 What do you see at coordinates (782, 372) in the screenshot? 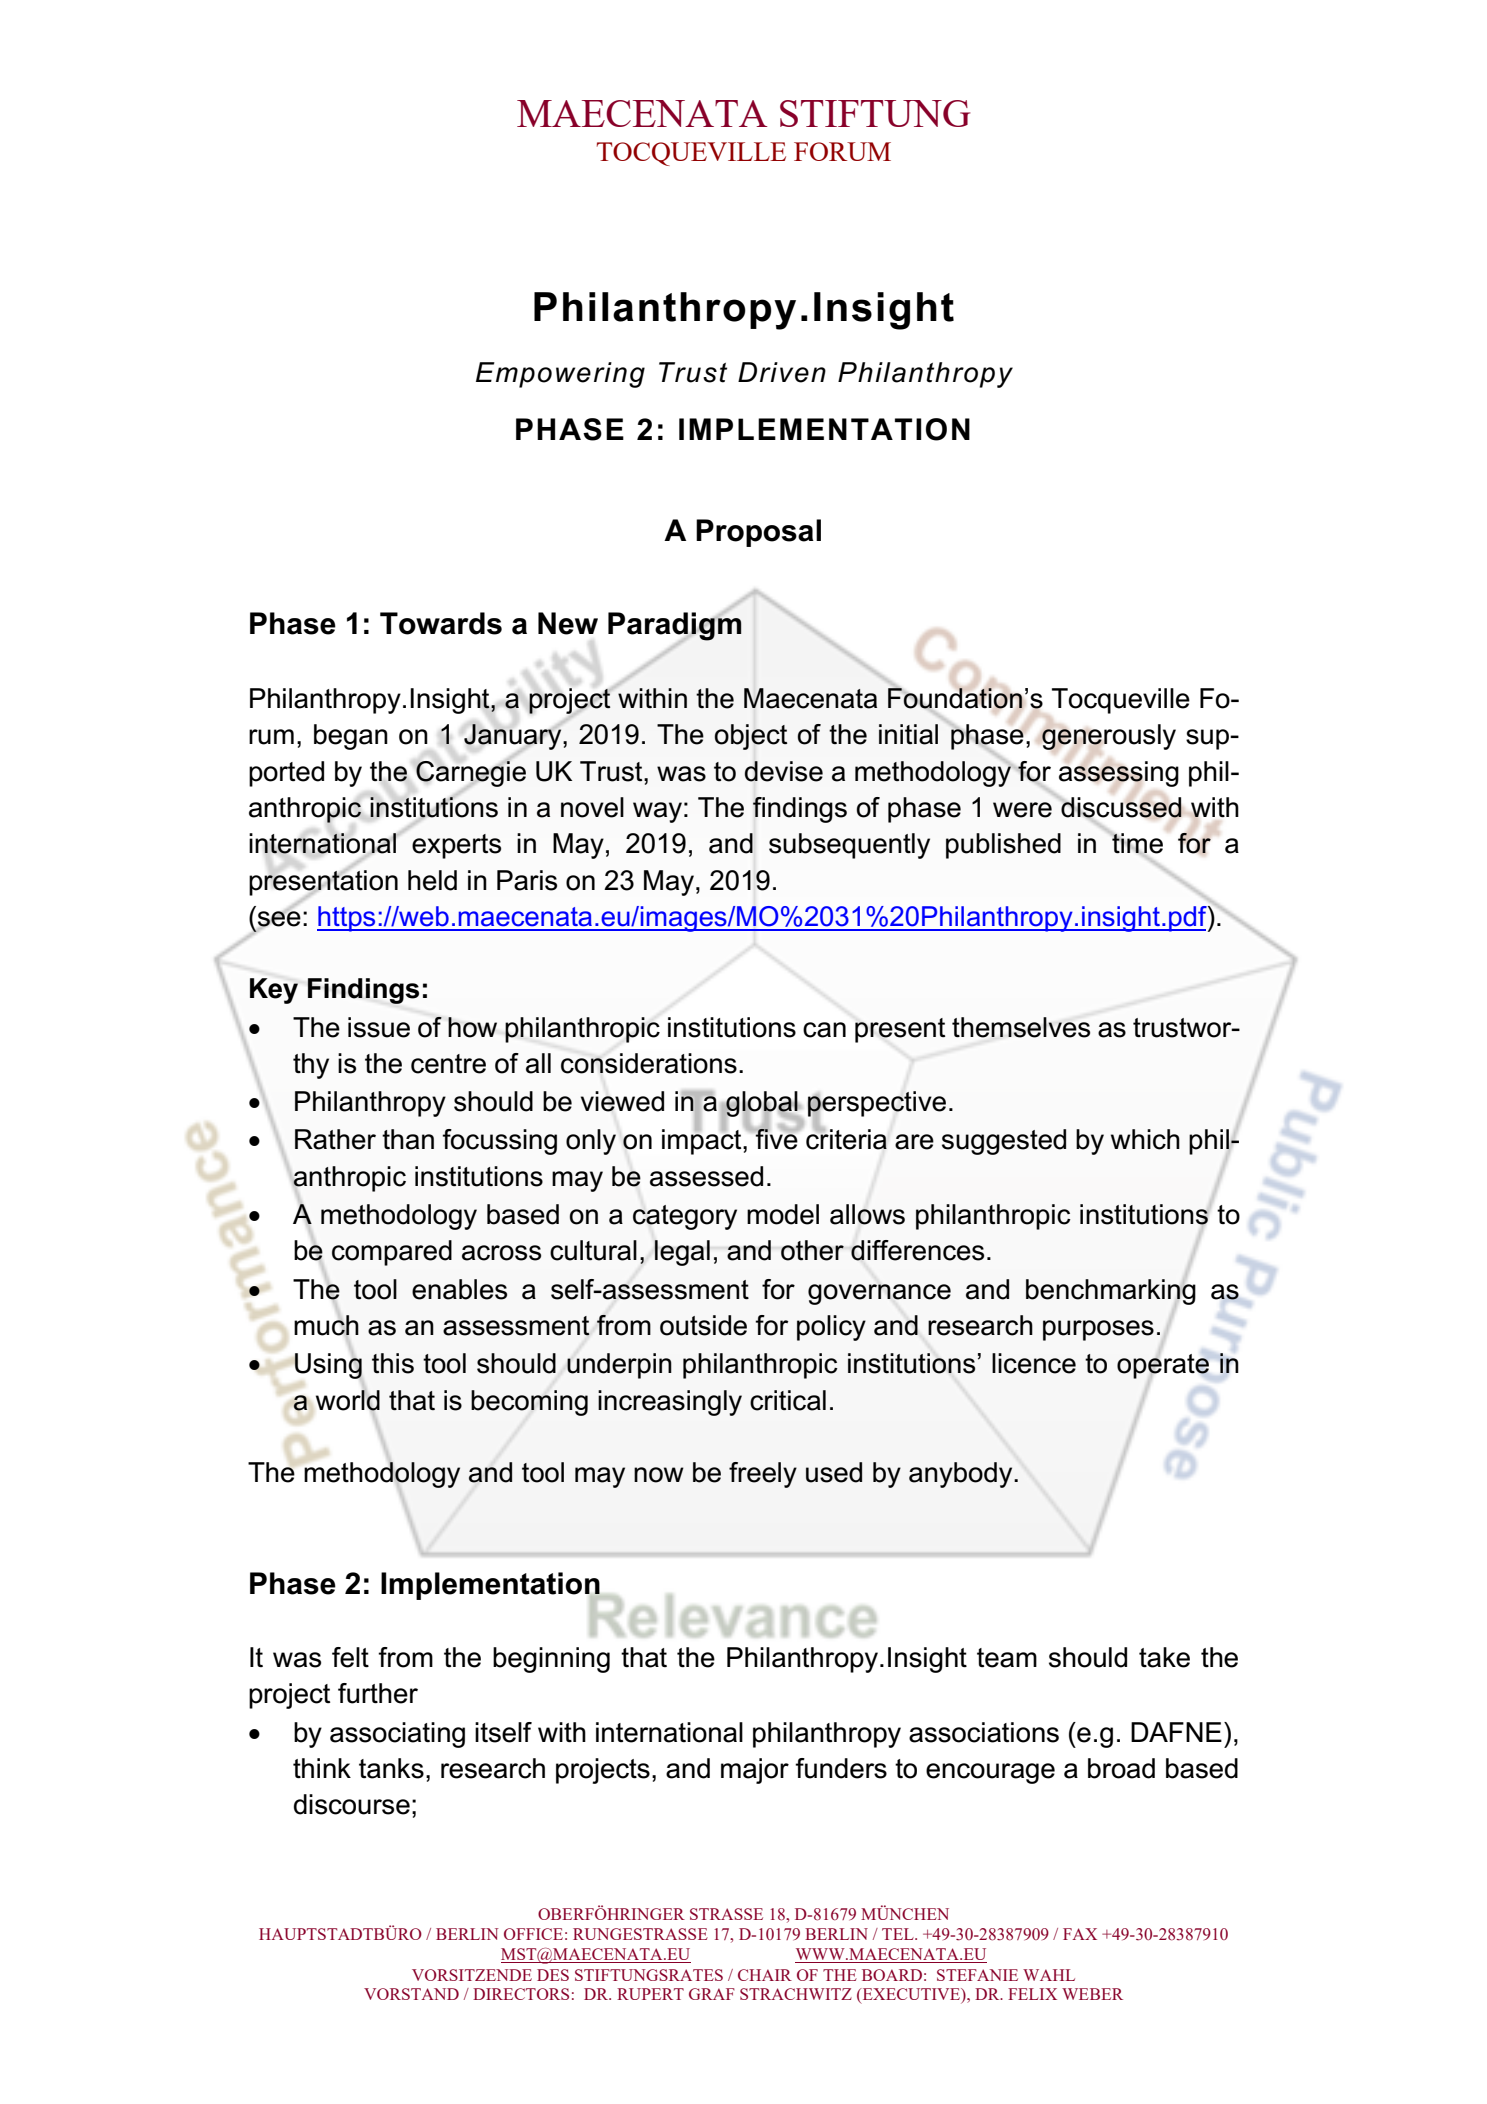
I see `Driven` at bounding box center [782, 372].
